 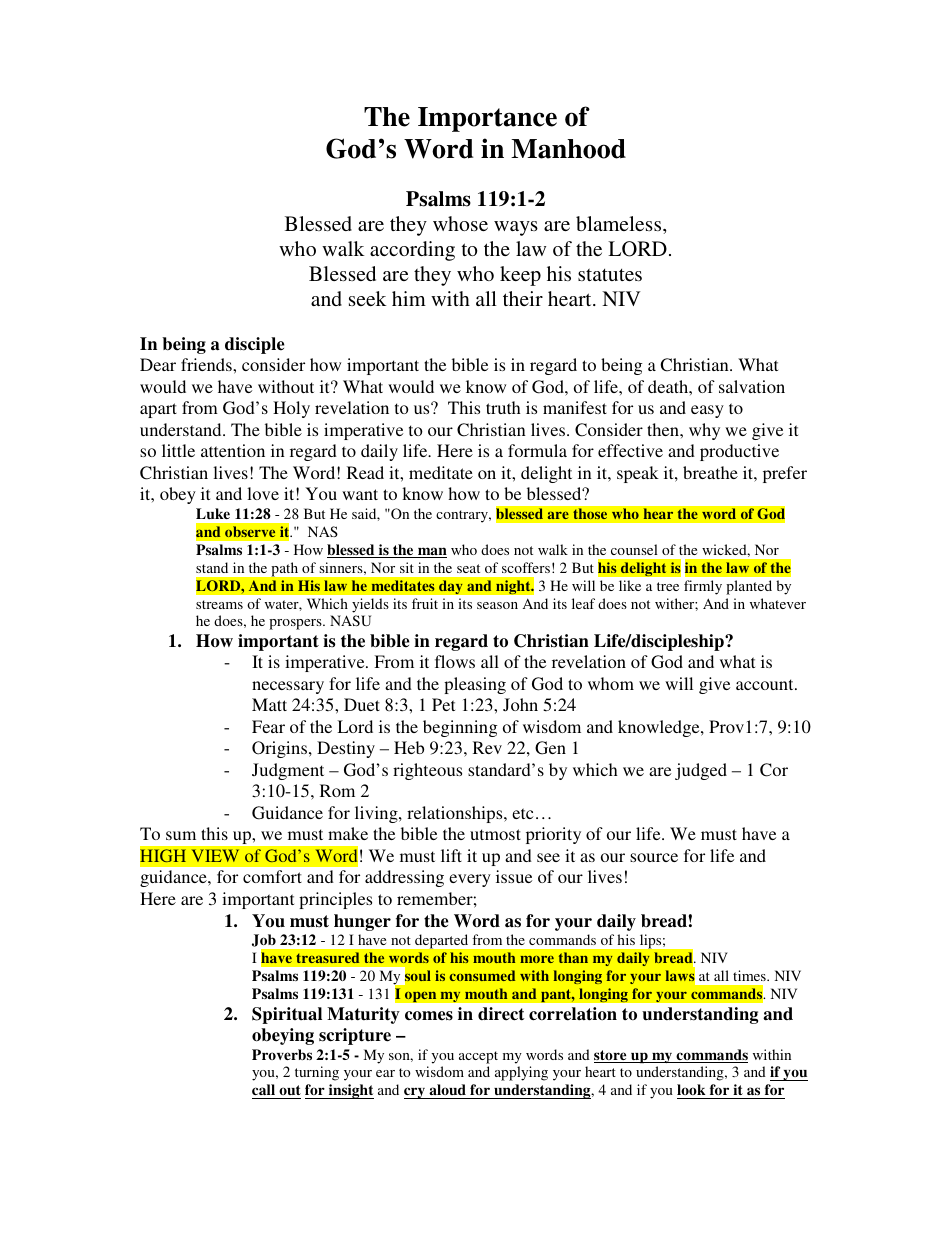 What do you see at coordinates (460, 728) in the screenshot?
I see `beginning` at bounding box center [460, 728].
